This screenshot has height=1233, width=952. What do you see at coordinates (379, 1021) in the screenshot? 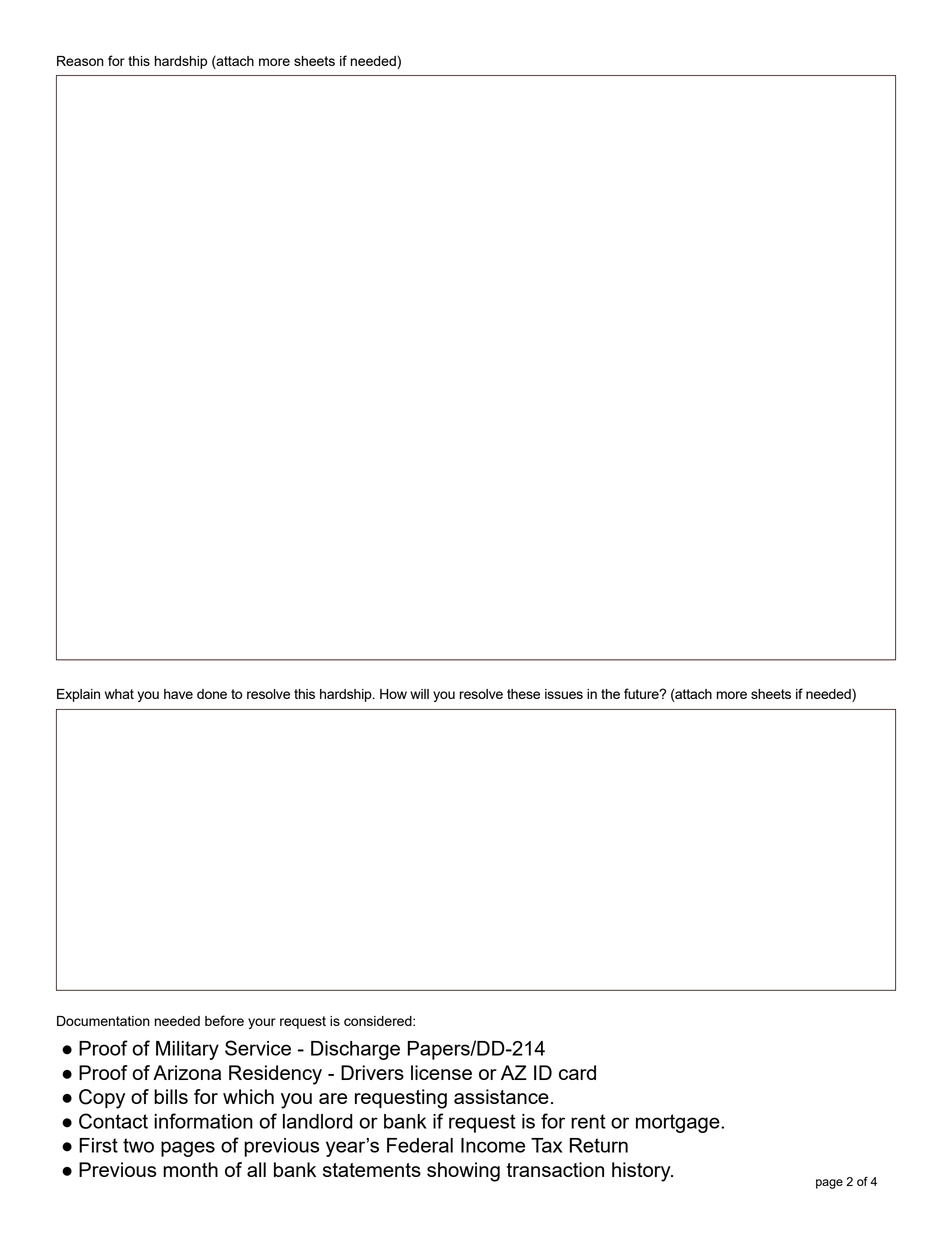
I see `considered` at bounding box center [379, 1021].
